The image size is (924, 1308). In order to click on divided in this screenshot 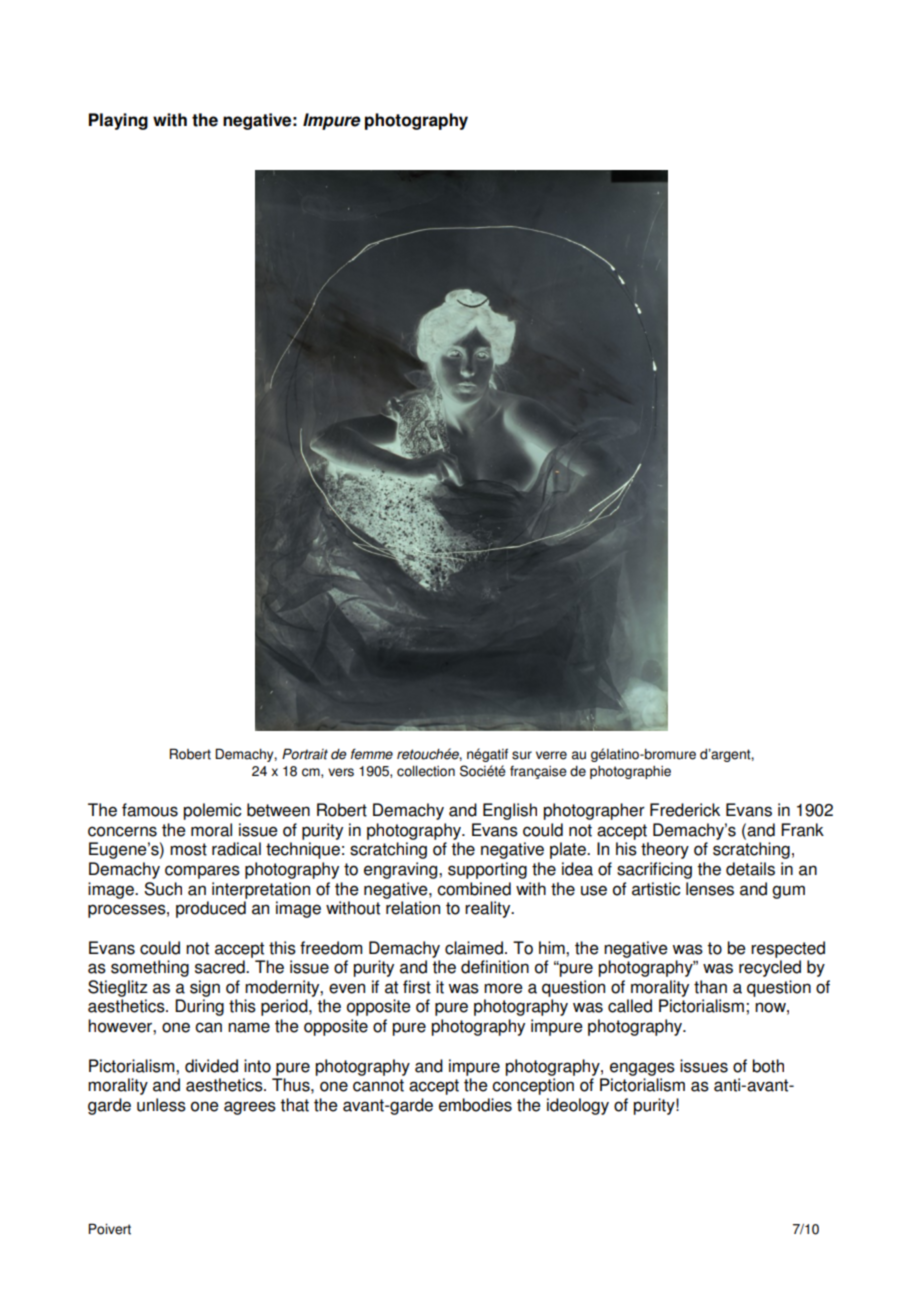, I will do `click(211, 1066)`.
